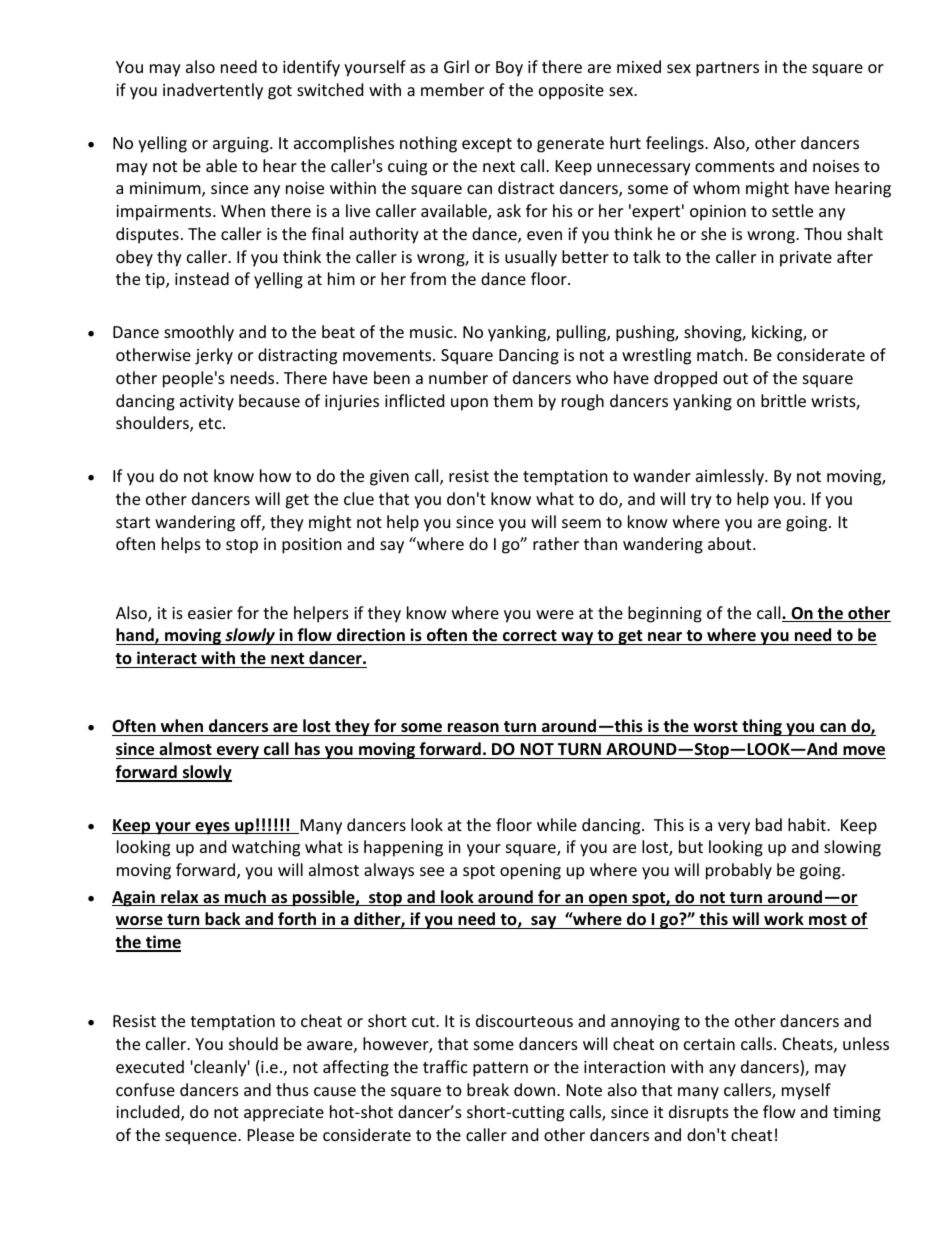 The image size is (952, 1233). Describe the element at coordinates (509, 69) in the screenshot. I see `Boy` at that location.
